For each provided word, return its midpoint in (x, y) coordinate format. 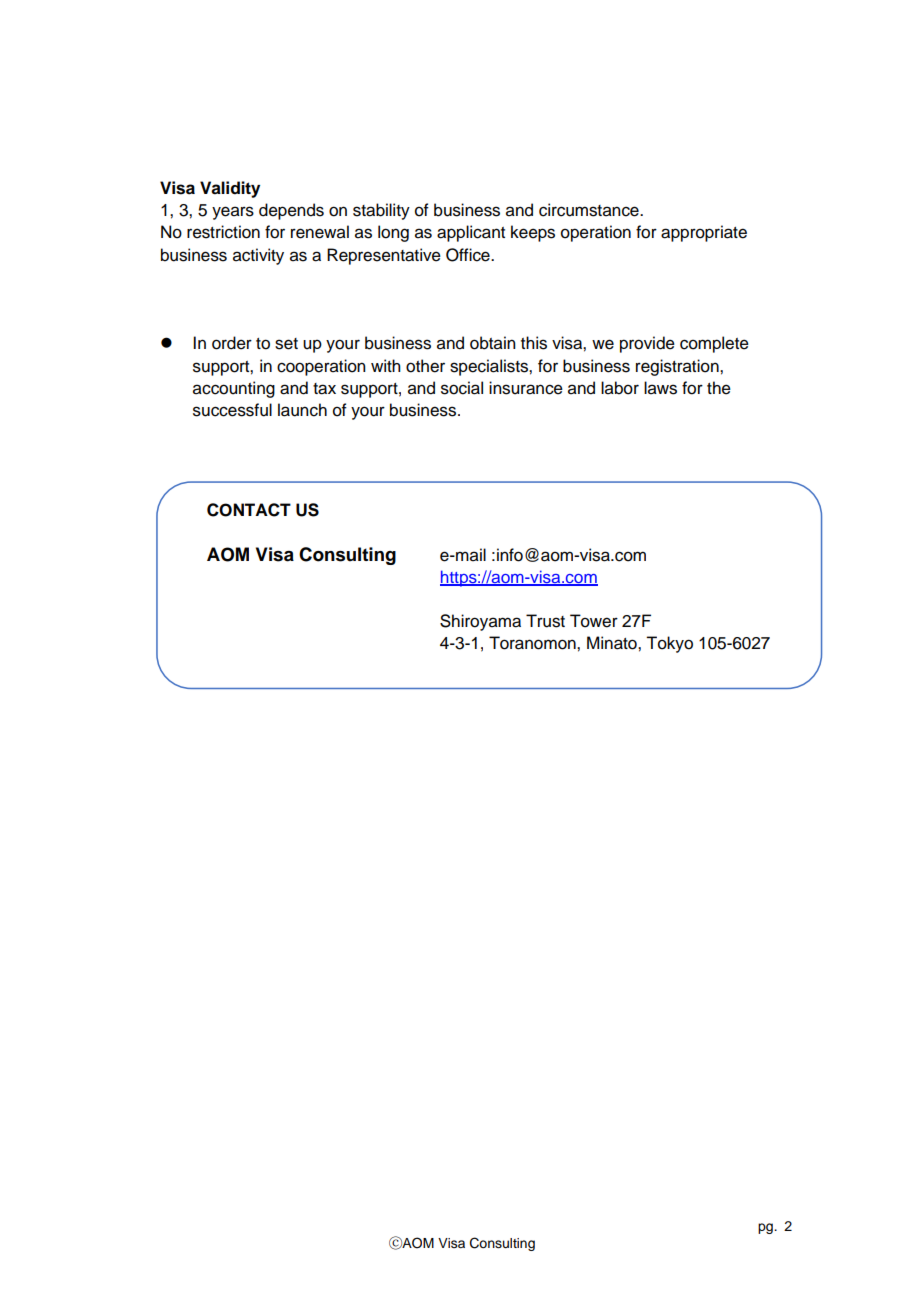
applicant (471, 233)
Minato (613, 643)
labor (620, 388)
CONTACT (249, 510)
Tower (594, 621)
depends (291, 211)
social (462, 388)
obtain (493, 343)
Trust (545, 621)
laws (660, 388)
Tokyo (669, 644)
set (286, 344)
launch (302, 410)
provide (647, 344)
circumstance (590, 210)
